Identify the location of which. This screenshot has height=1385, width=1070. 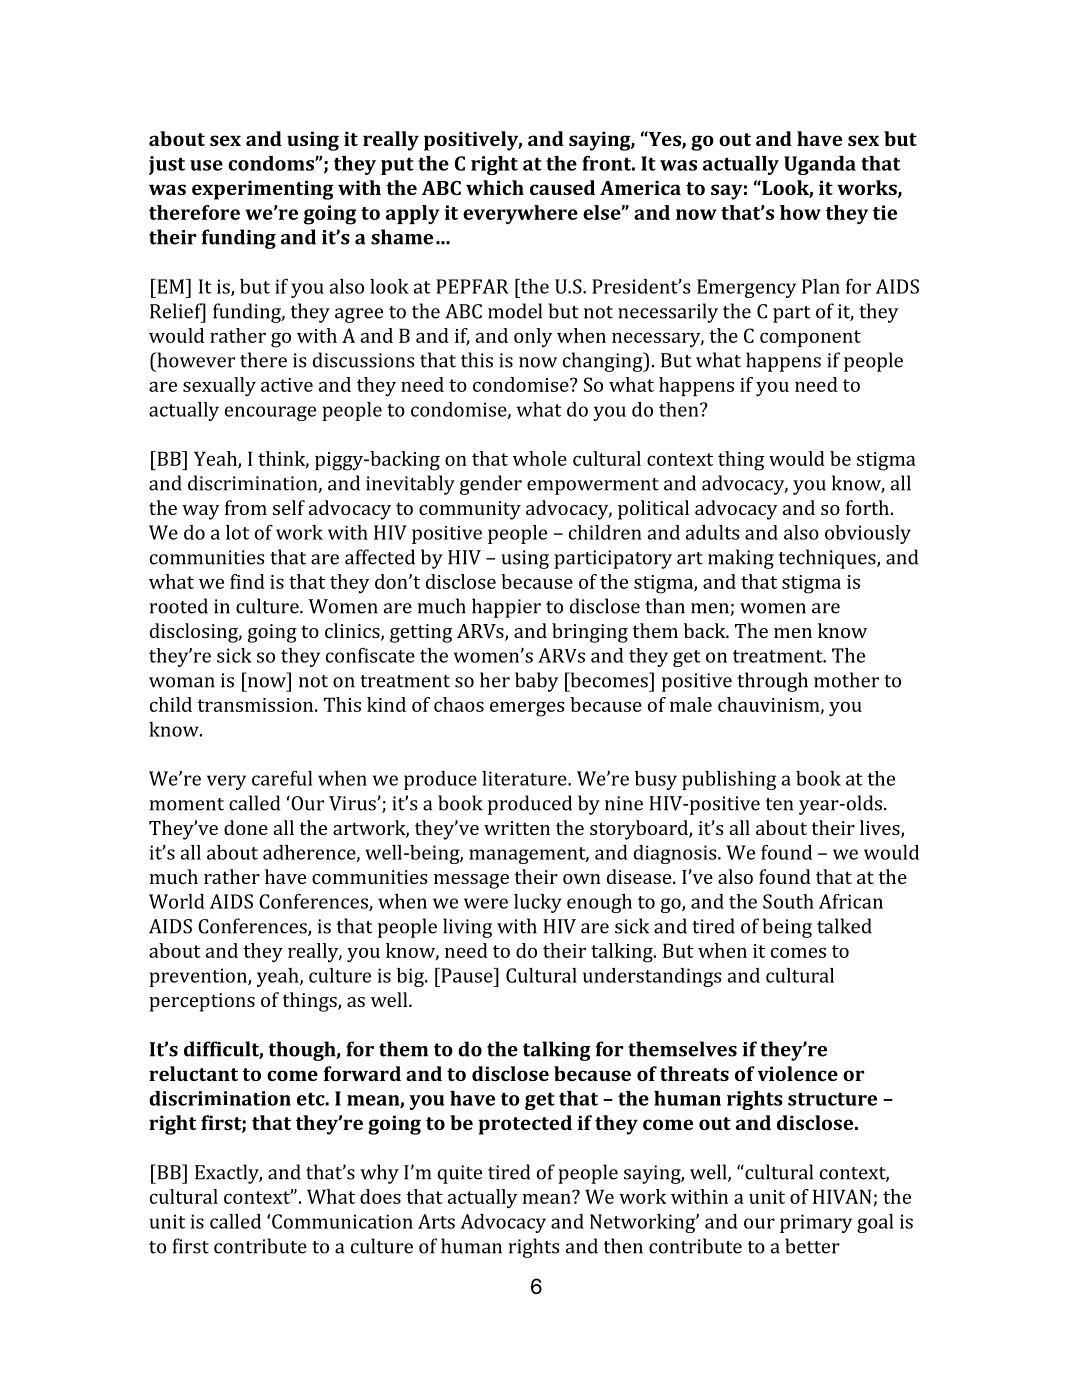
(495, 187).
